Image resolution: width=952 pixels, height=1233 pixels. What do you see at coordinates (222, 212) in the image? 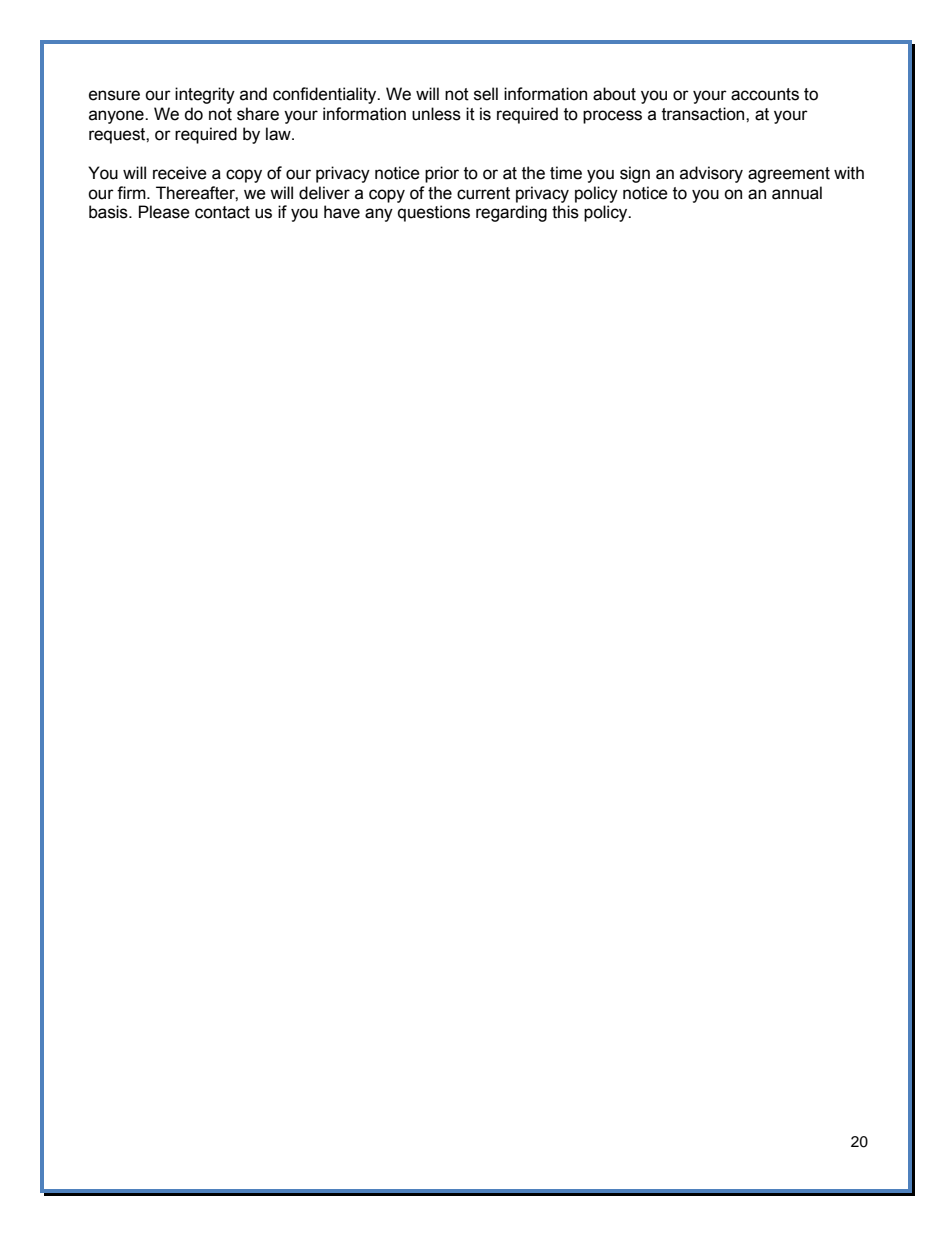
I see `contact` at bounding box center [222, 212].
